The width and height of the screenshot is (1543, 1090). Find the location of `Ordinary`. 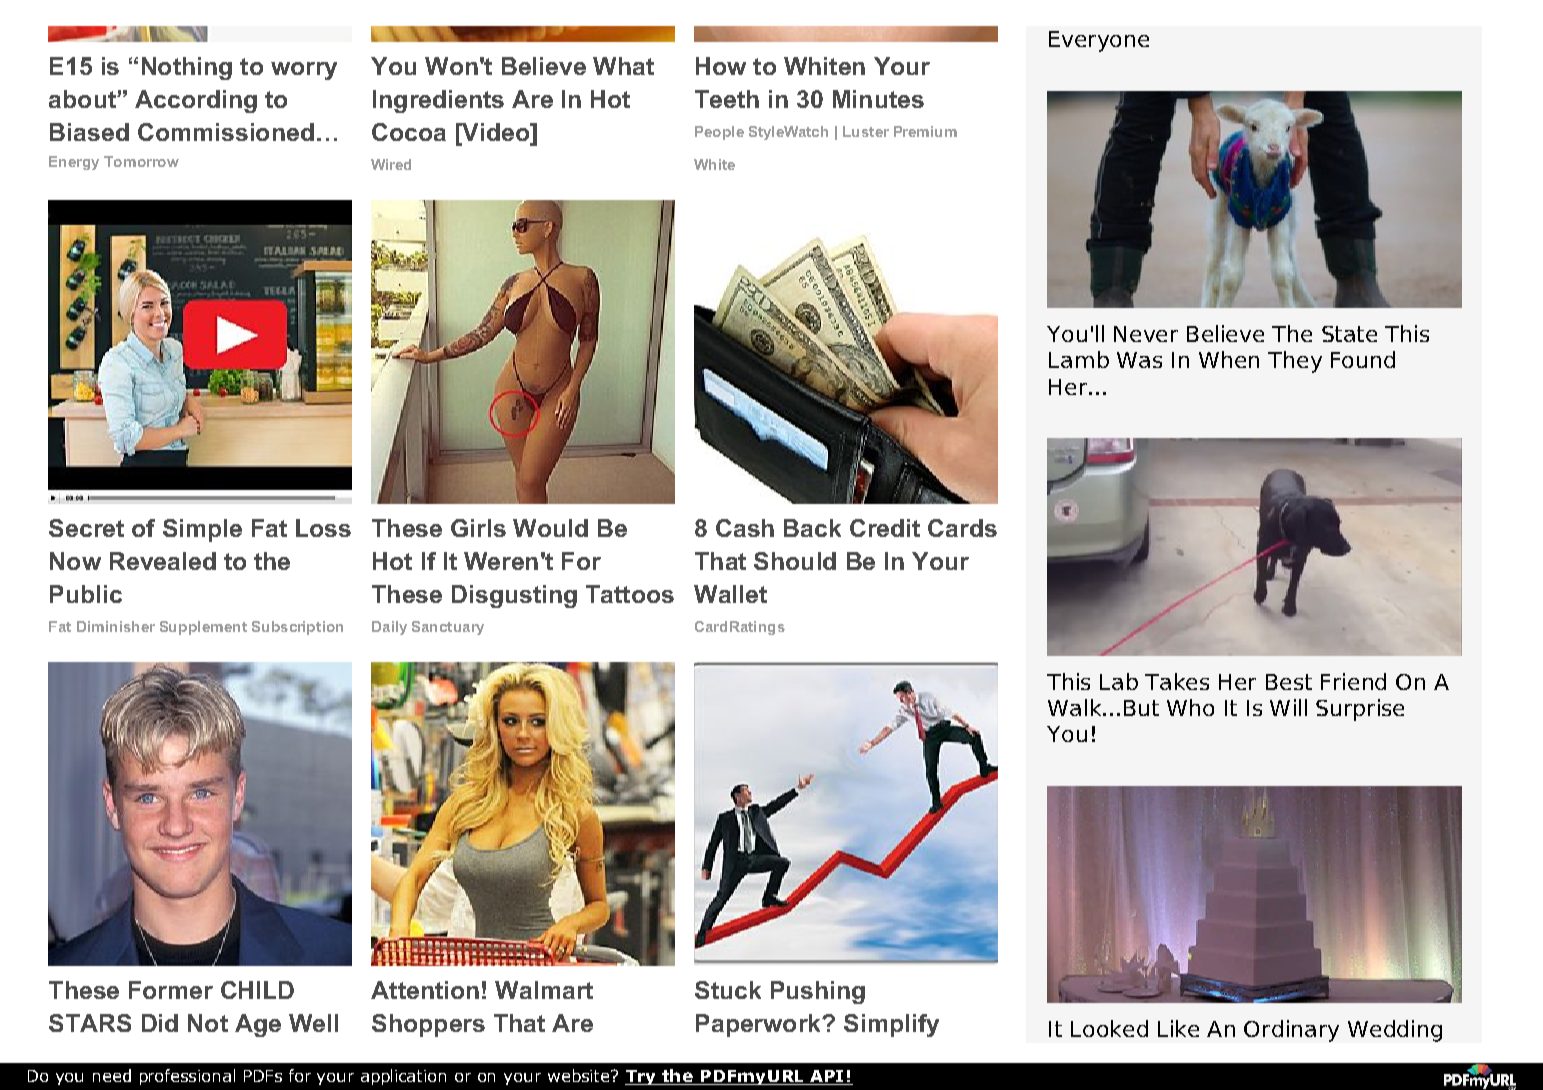

Ordinary is located at coordinates (1291, 1031).
